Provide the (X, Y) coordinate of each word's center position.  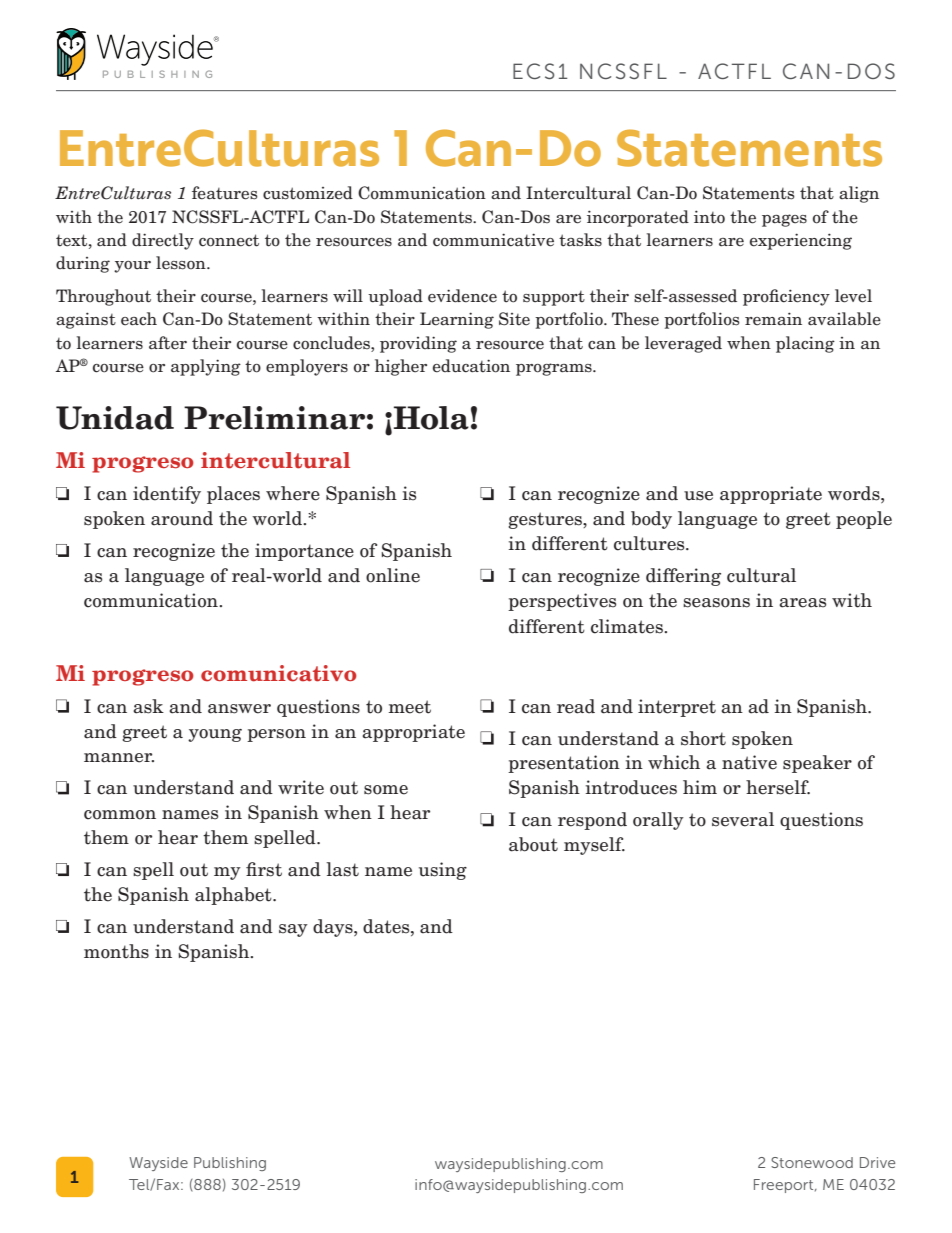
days (334, 928)
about (533, 844)
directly (163, 241)
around (182, 518)
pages (784, 220)
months (116, 951)
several (743, 819)
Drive (877, 1162)
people (864, 520)
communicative (493, 240)
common (120, 815)
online (393, 575)
